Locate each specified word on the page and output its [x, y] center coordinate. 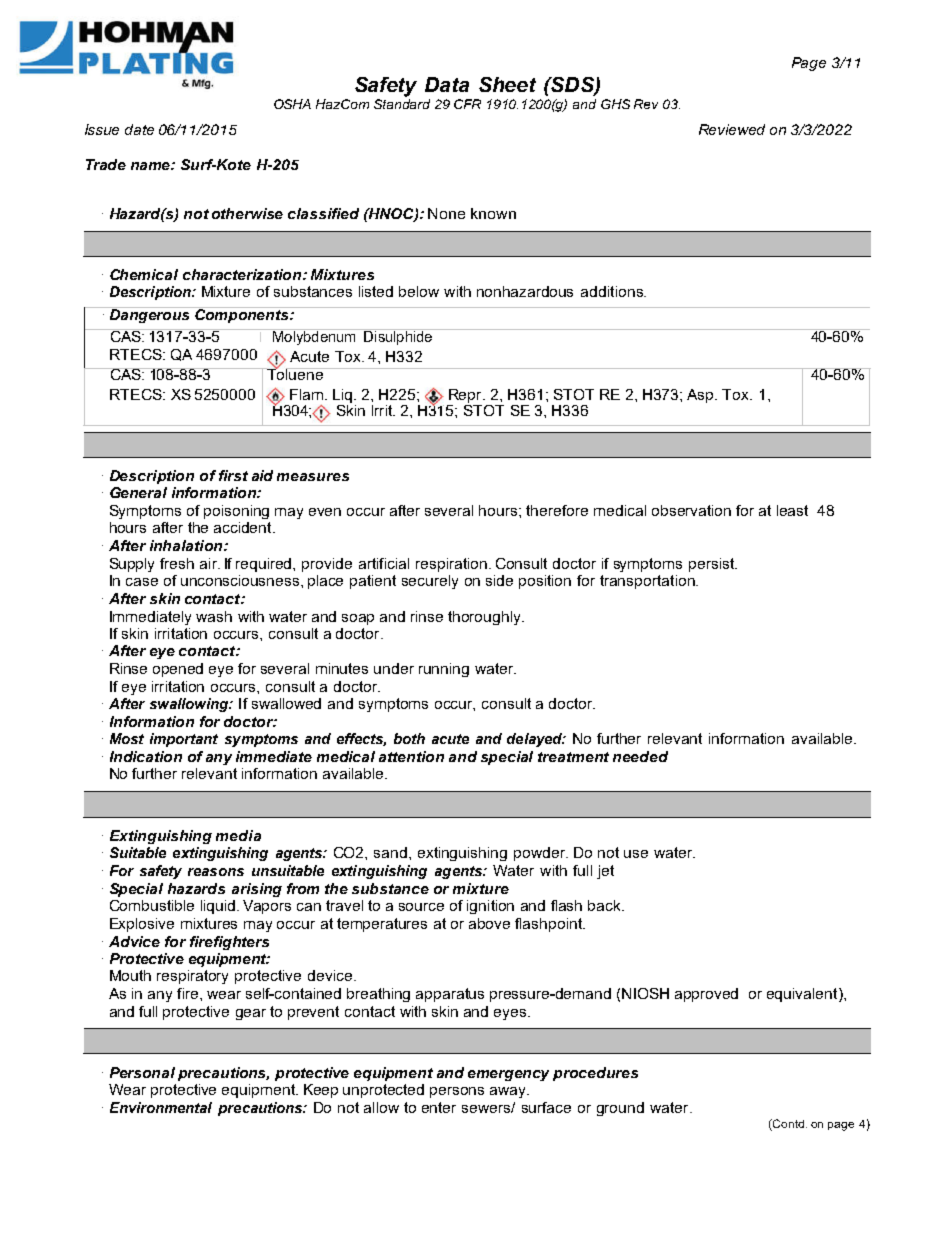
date [139, 129]
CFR [467, 104]
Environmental [161, 1107]
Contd [787, 1123]
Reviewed [732, 129]
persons [457, 1092]
